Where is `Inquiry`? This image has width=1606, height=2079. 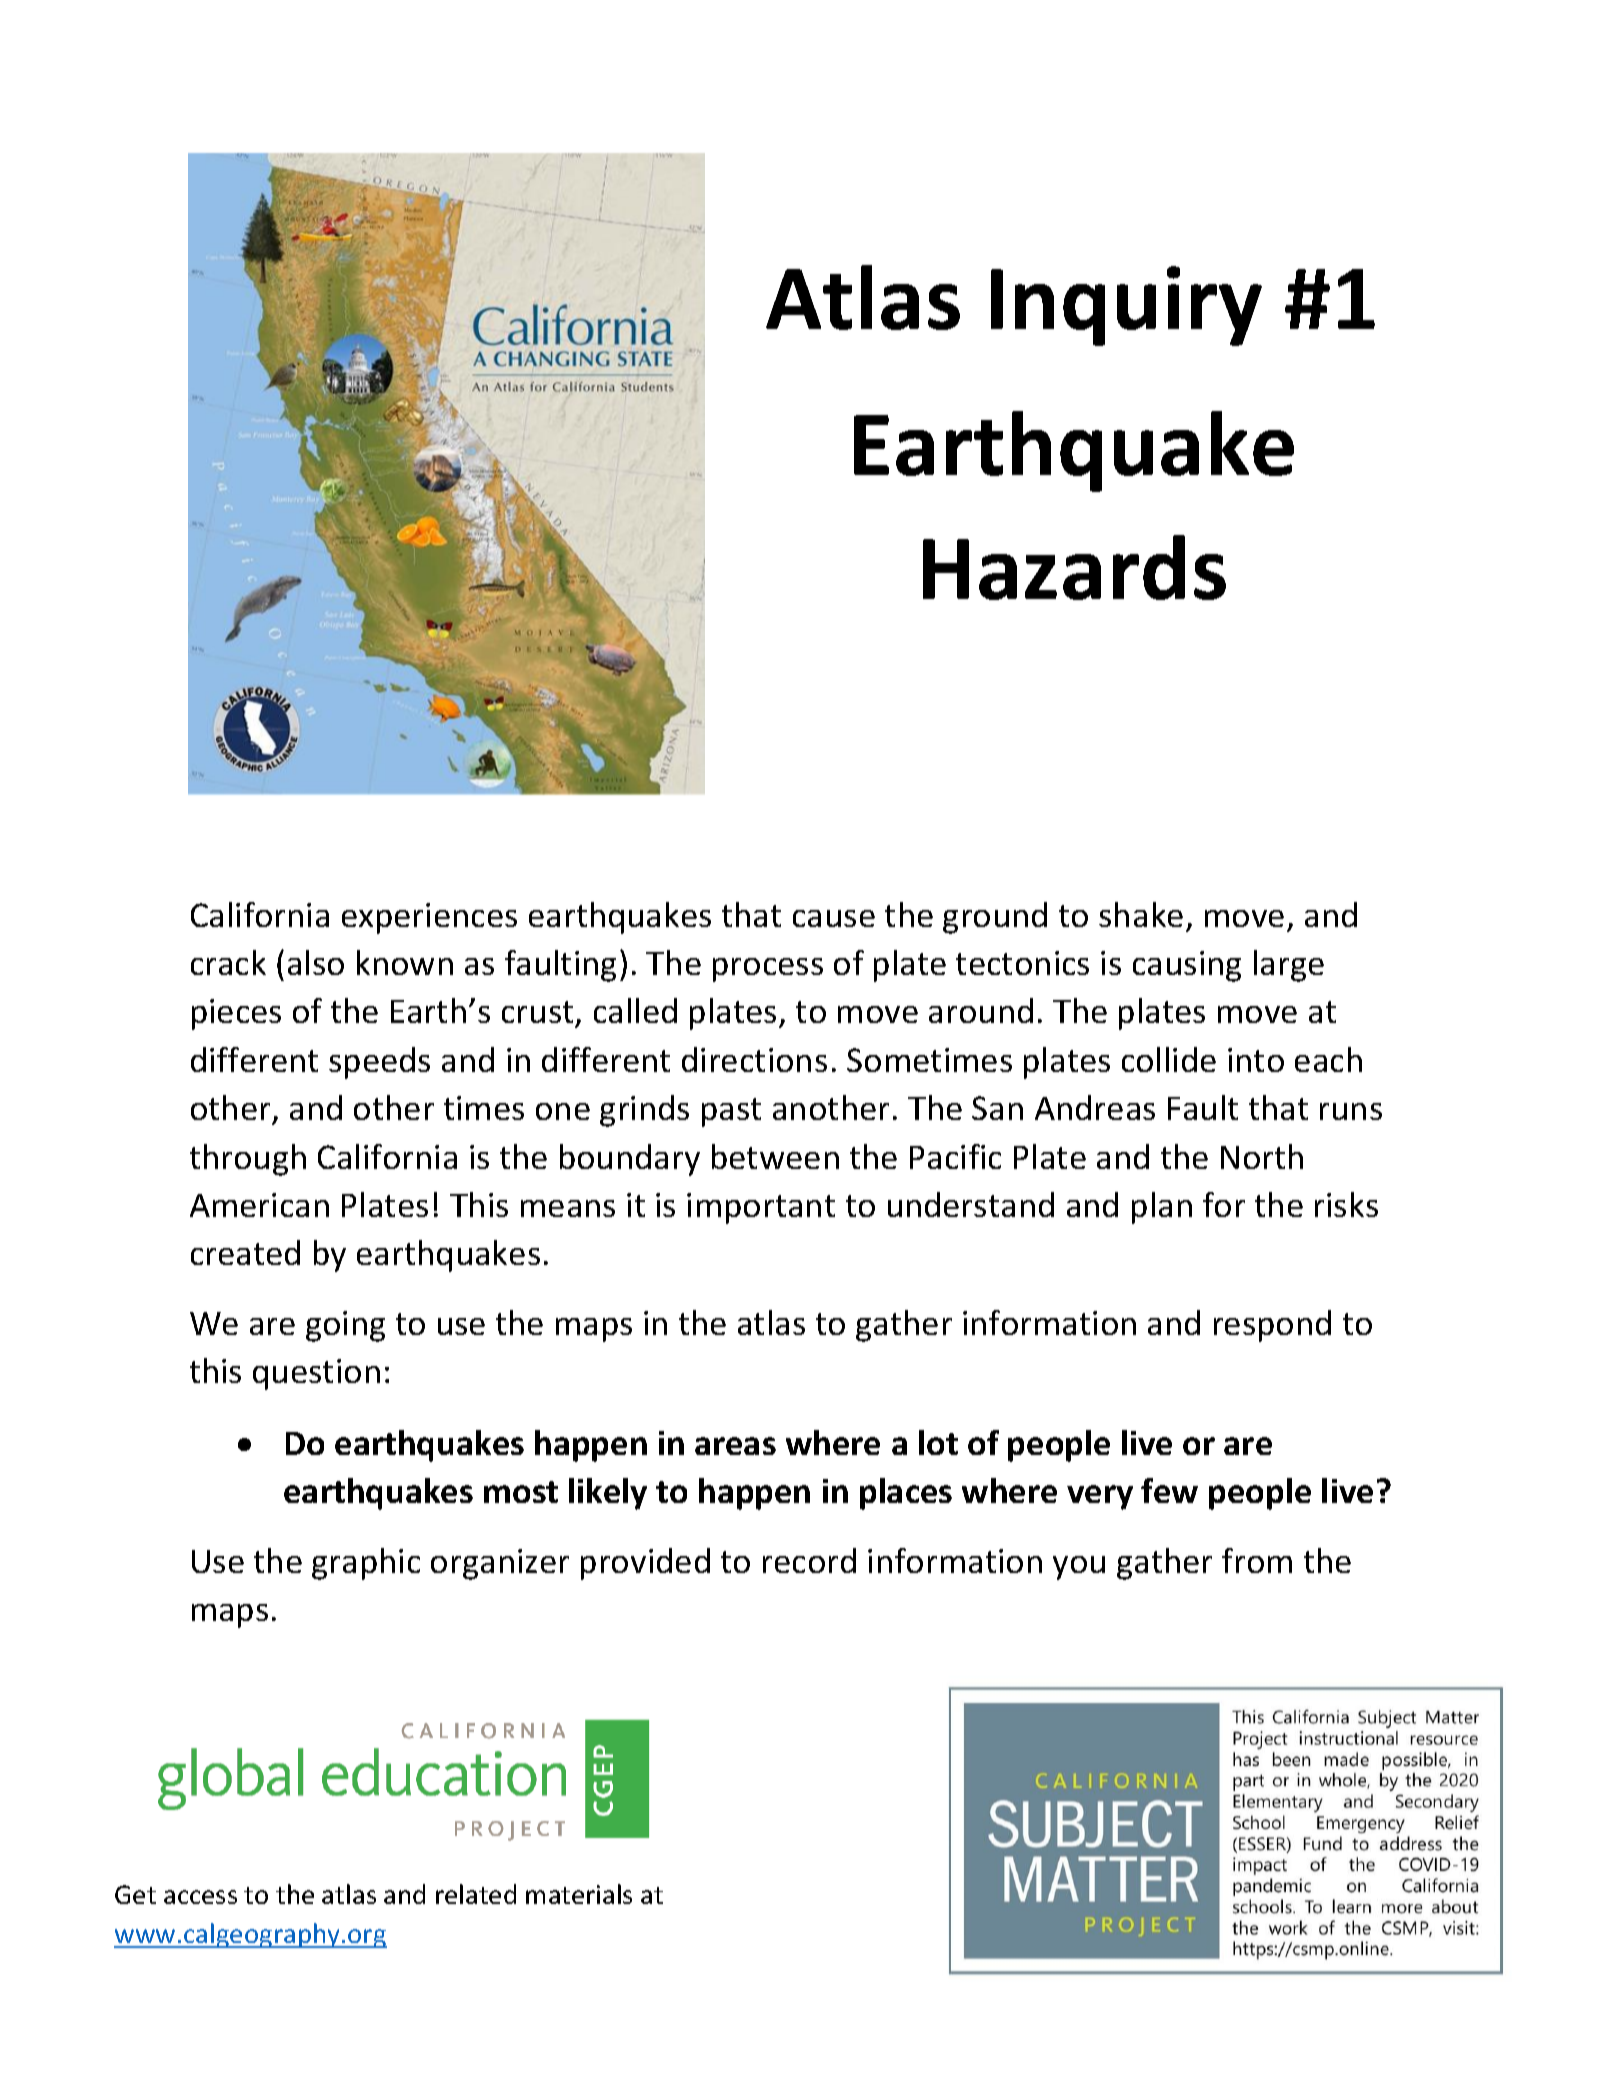
Inquiry is located at coordinates (1126, 306).
